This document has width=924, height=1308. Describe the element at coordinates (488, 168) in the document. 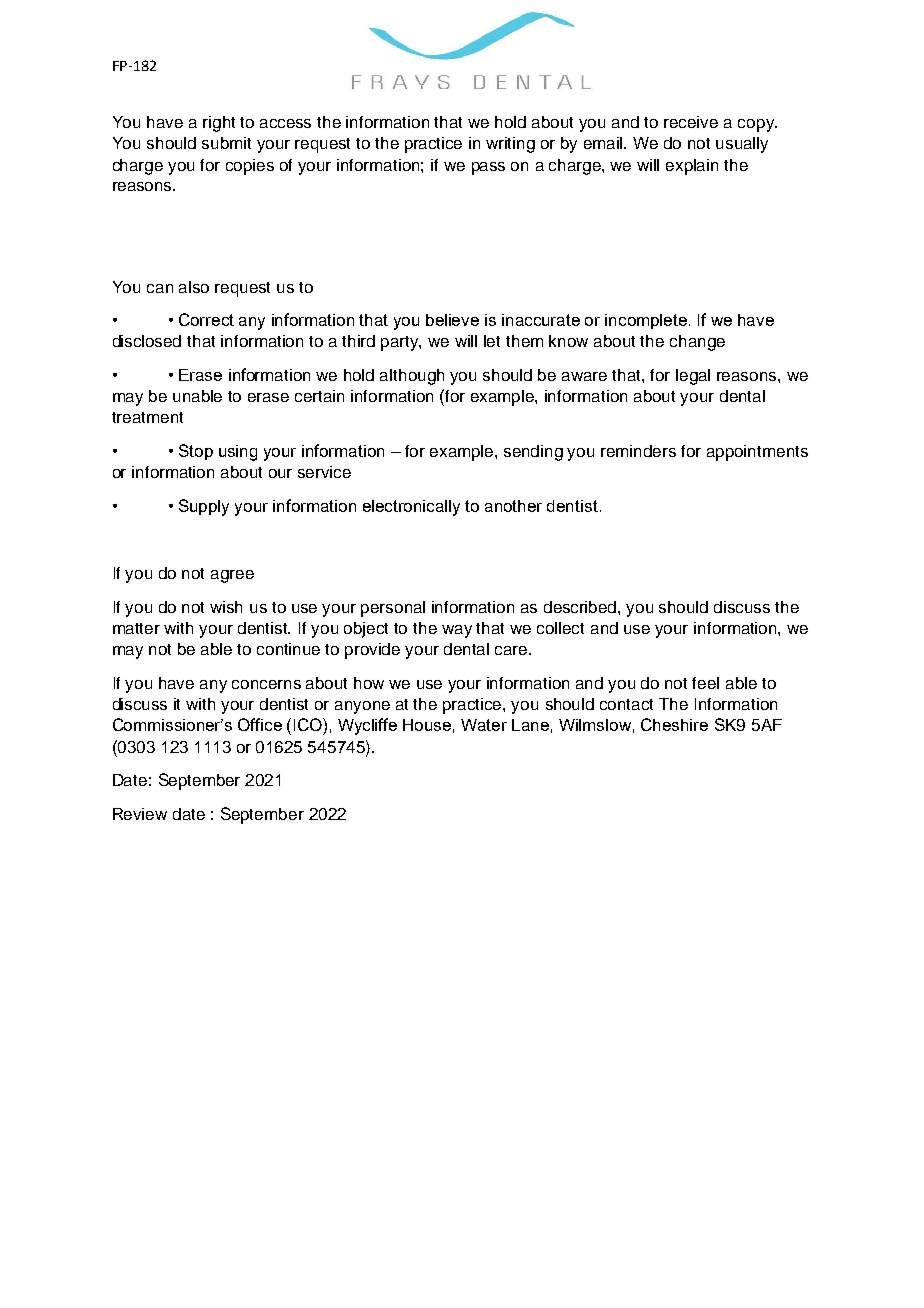

I see `pass` at that location.
